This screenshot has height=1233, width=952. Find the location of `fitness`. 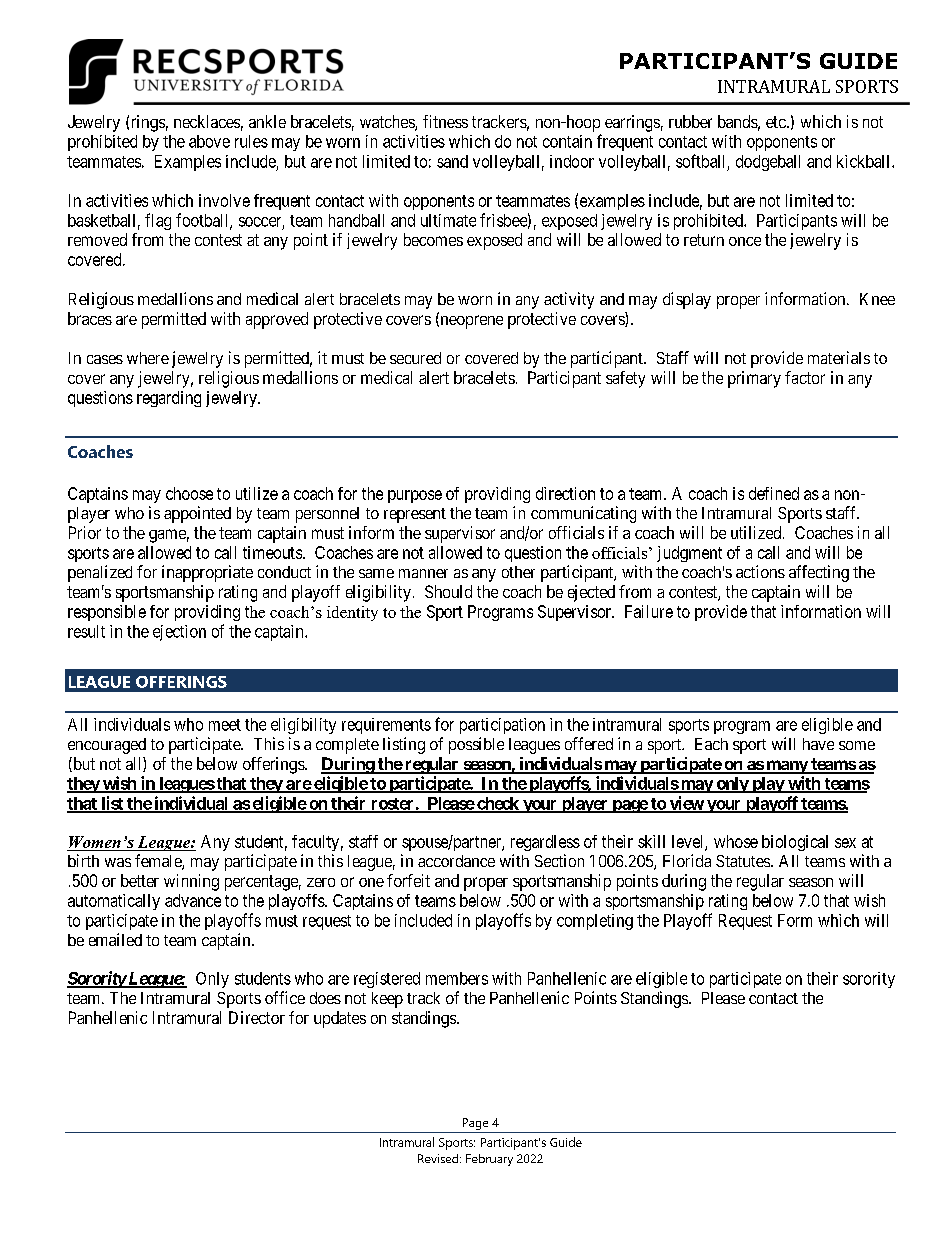

fitness is located at coordinates (445, 121).
